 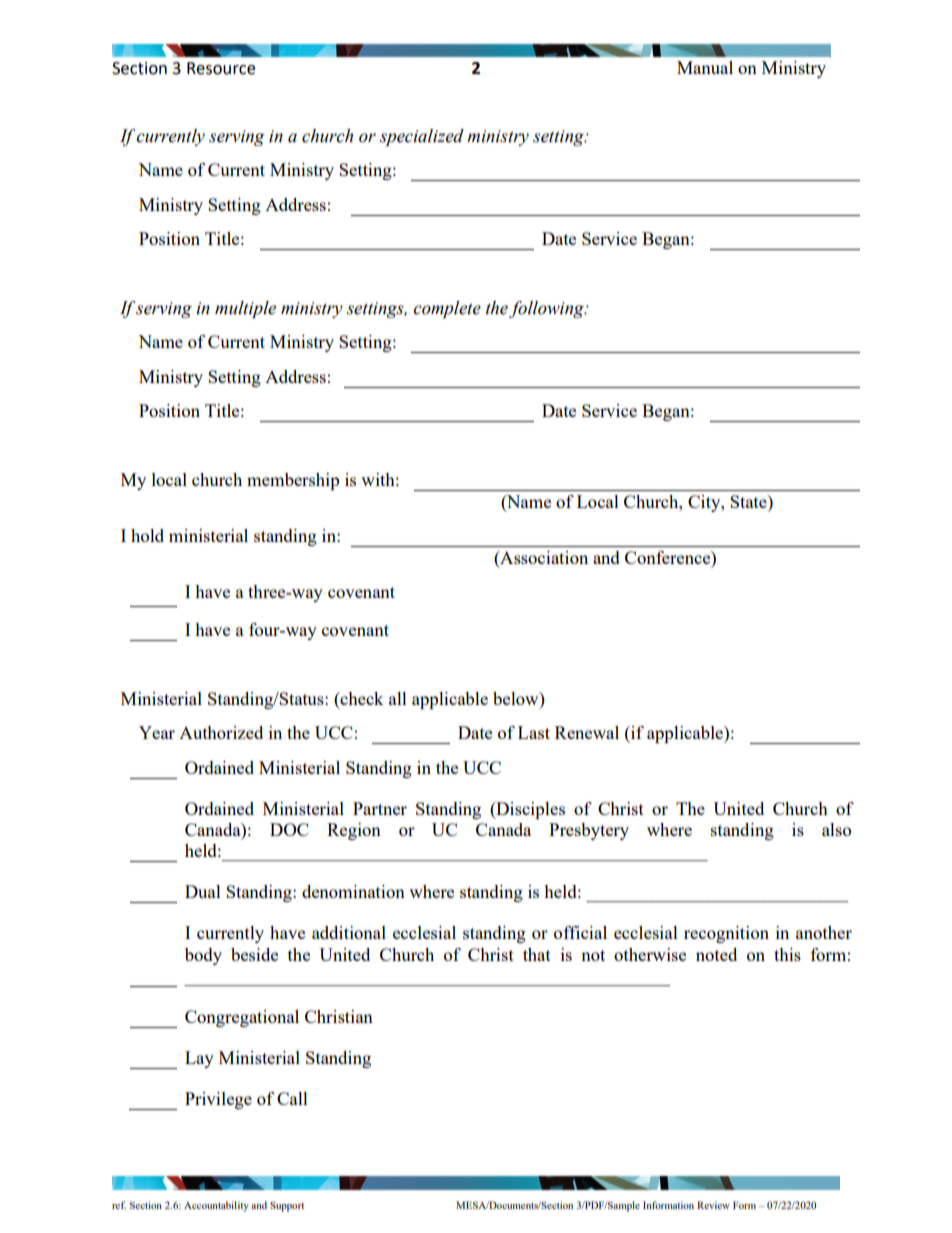 I want to click on Manual, so click(x=705, y=67).
